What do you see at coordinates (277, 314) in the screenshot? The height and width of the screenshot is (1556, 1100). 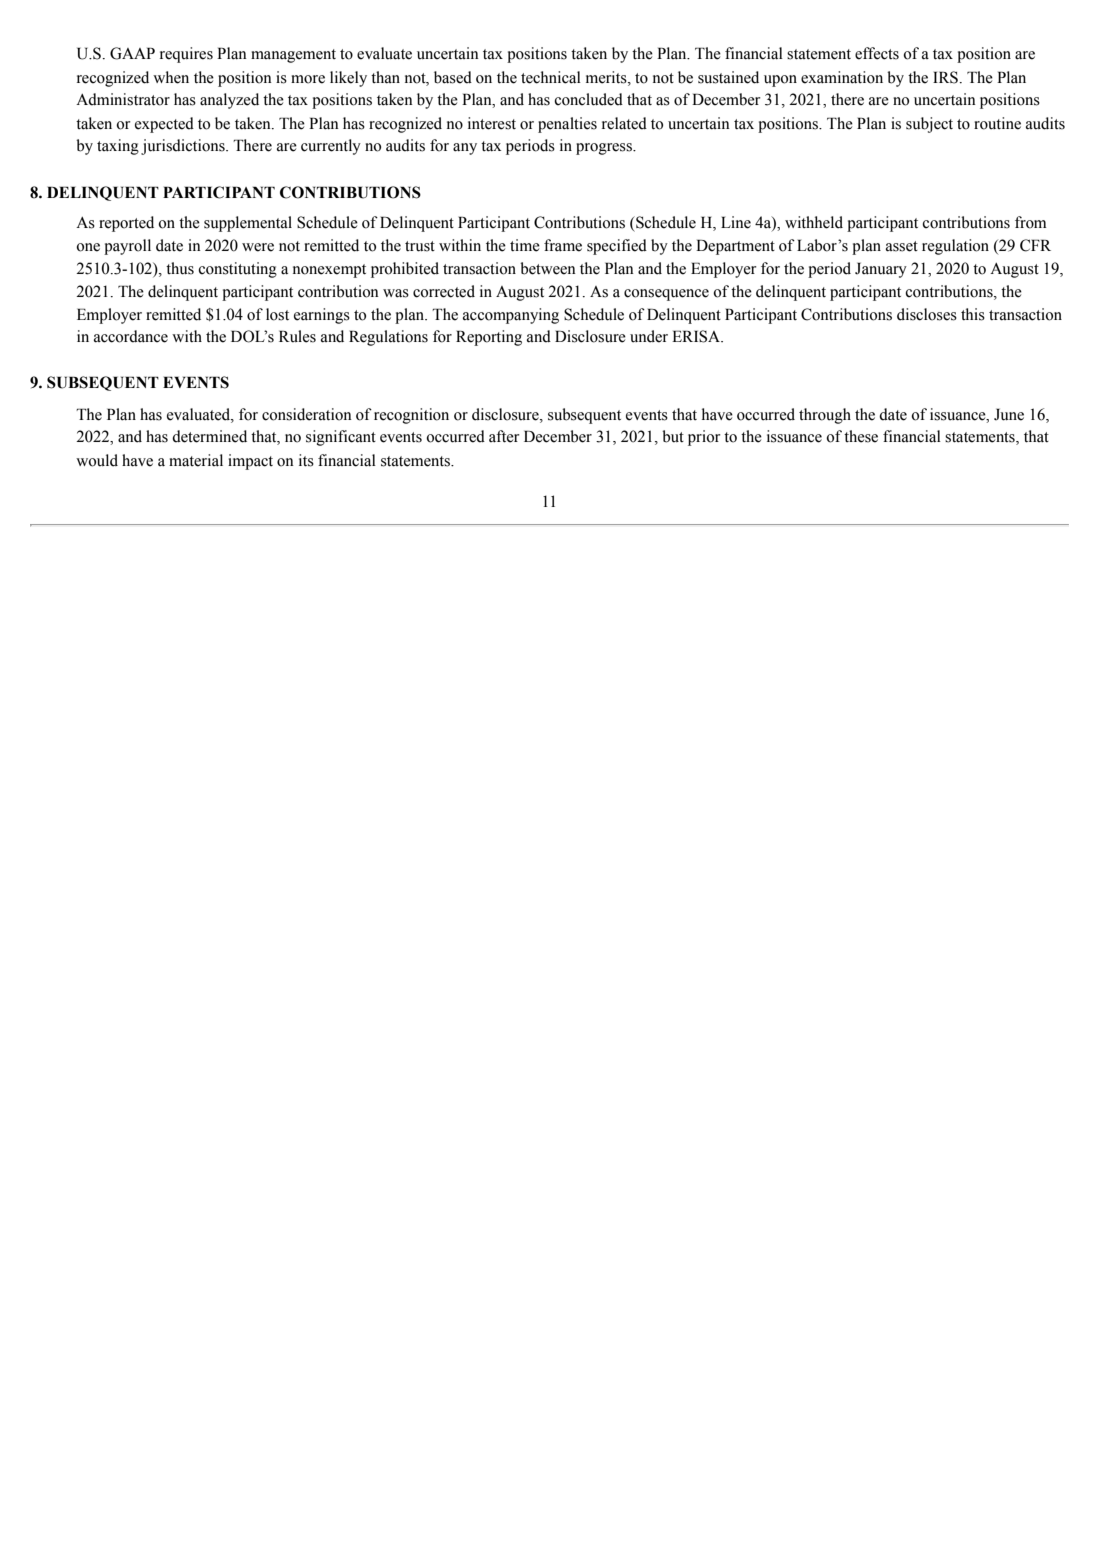 I see `lost` at bounding box center [277, 314].
